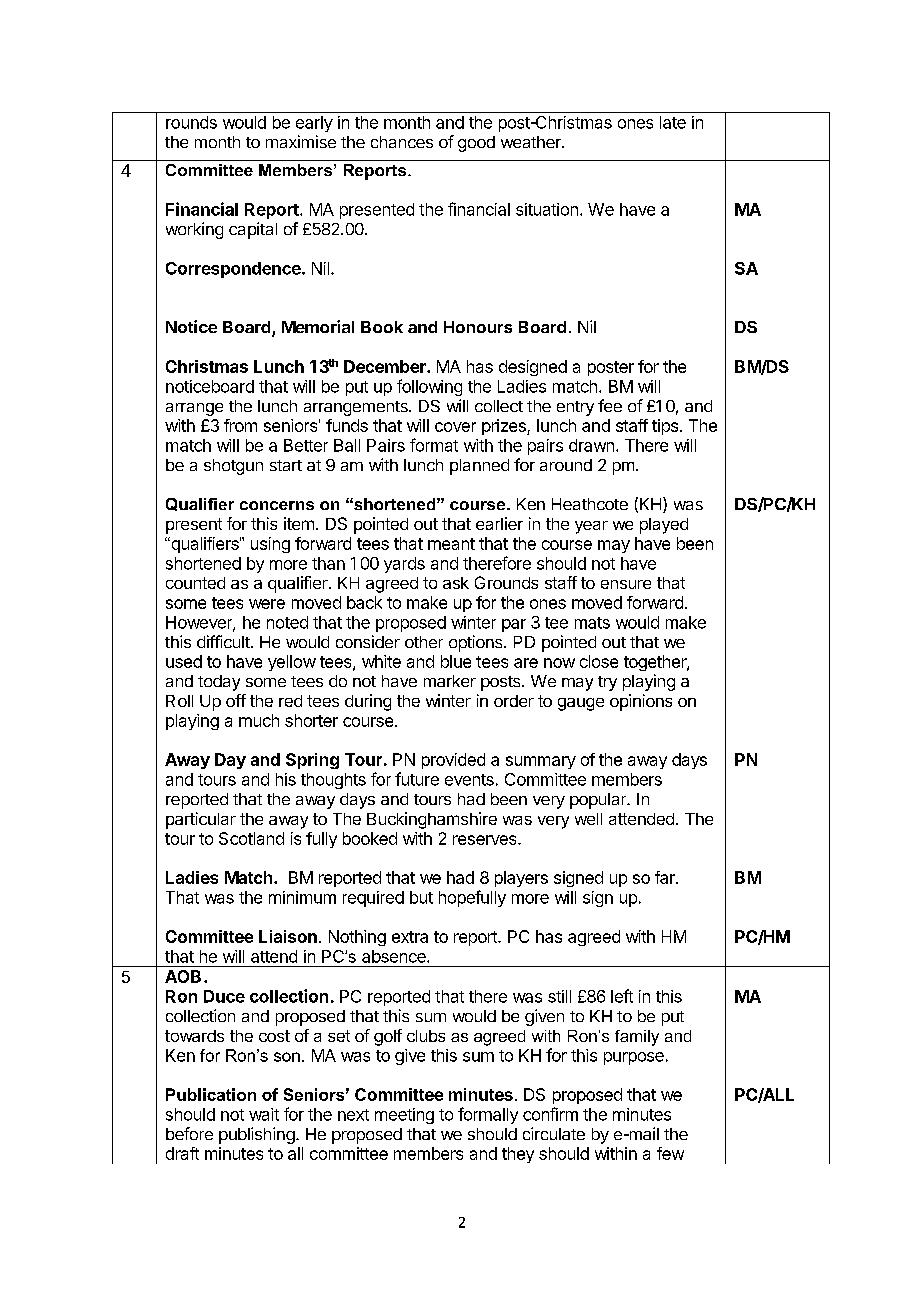 This image has height=1308, width=924. What do you see at coordinates (429, 387) in the image?
I see `following` at bounding box center [429, 387].
